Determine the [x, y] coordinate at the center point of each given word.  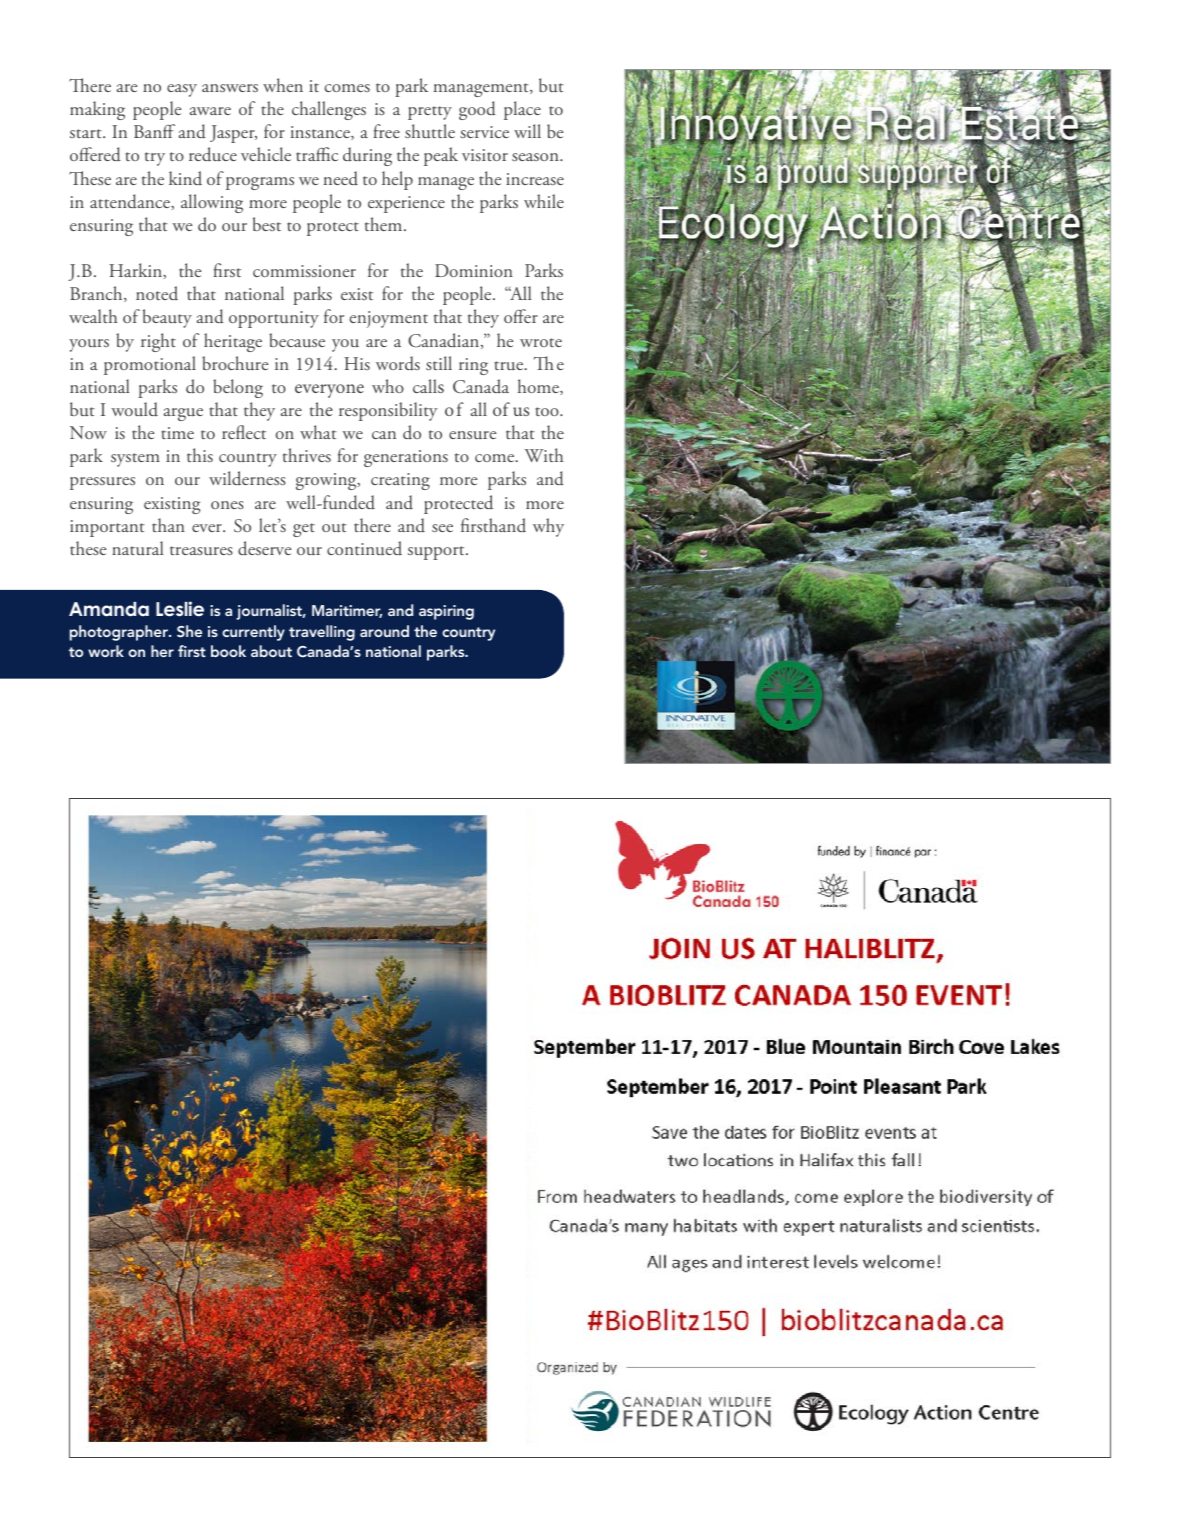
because [297, 340]
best [267, 224]
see [442, 528]
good [477, 110]
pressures [102, 483]
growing [327, 481]
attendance [131, 201]
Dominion [474, 270]
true [510, 365]
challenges [329, 110]
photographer [120, 633]
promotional [150, 365]
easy [182, 90]
